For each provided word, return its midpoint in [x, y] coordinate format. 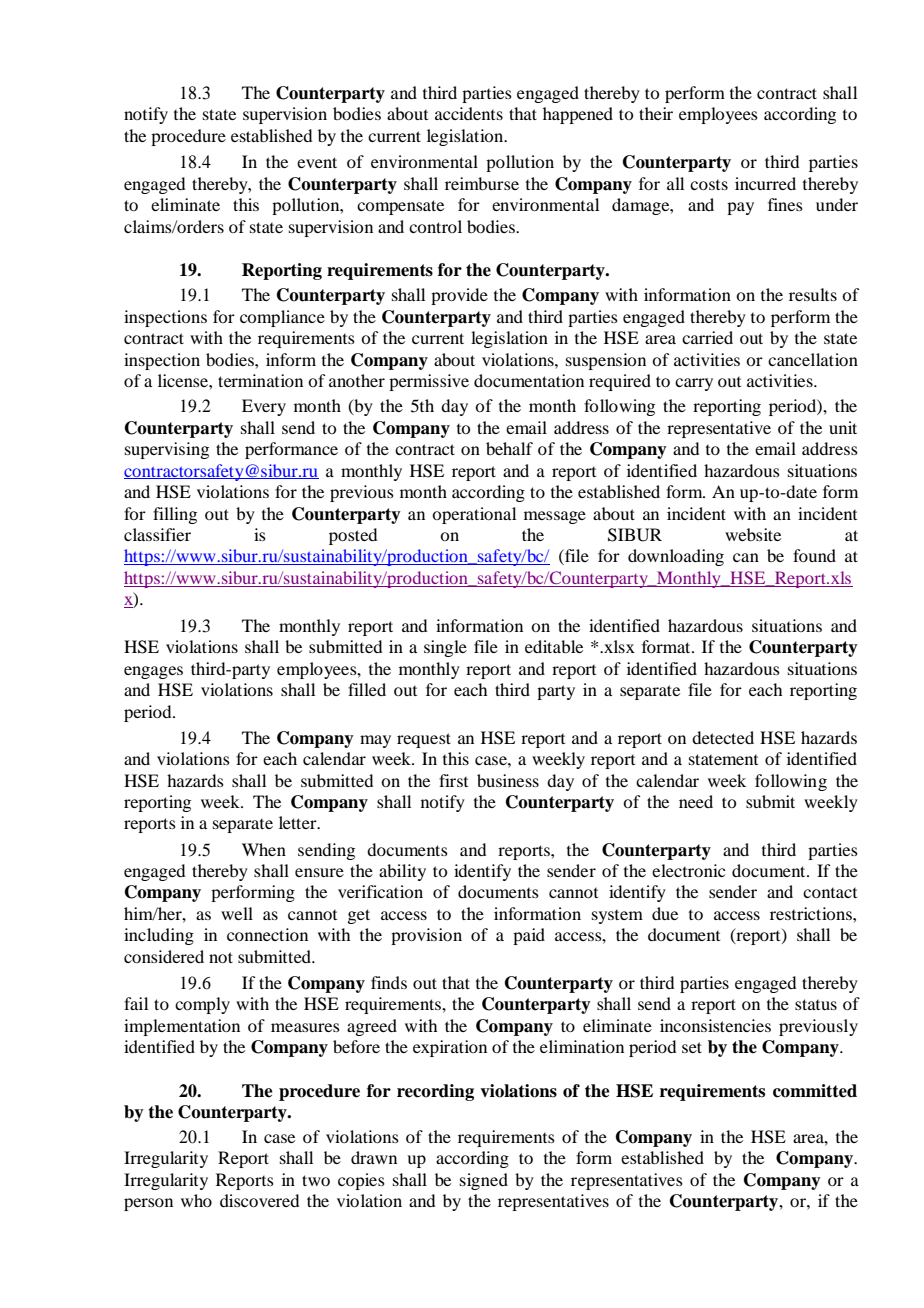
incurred [765, 183]
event [317, 162]
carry [694, 384]
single [445, 648]
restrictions [812, 913]
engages [153, 672]
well [237, 913]
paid [529, 936]
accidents [469, 113]
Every [264, 407]
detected [723, 737]
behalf [509, 448]
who [196, 1200]
